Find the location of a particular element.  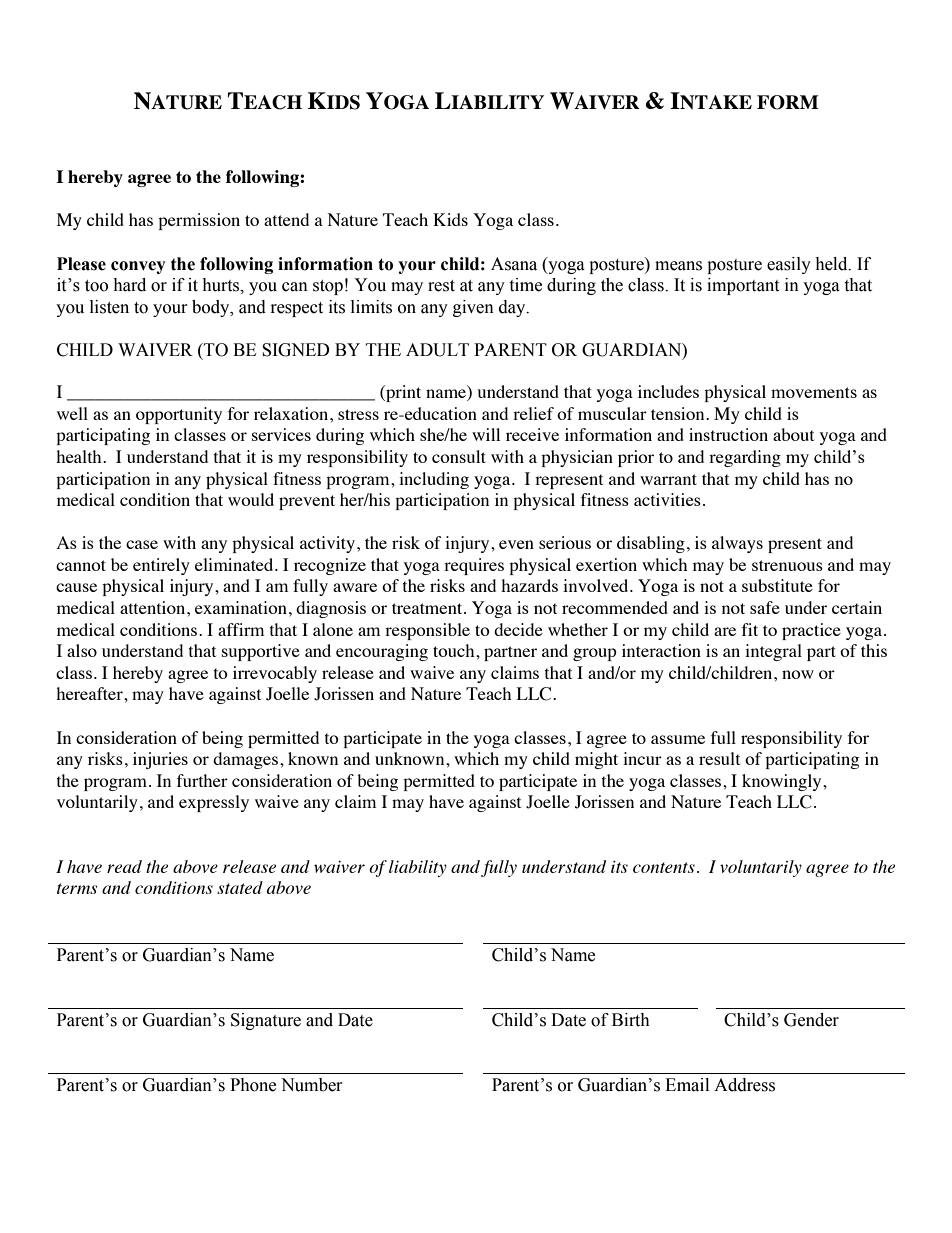

consult is located at coordinates (459, 456).
